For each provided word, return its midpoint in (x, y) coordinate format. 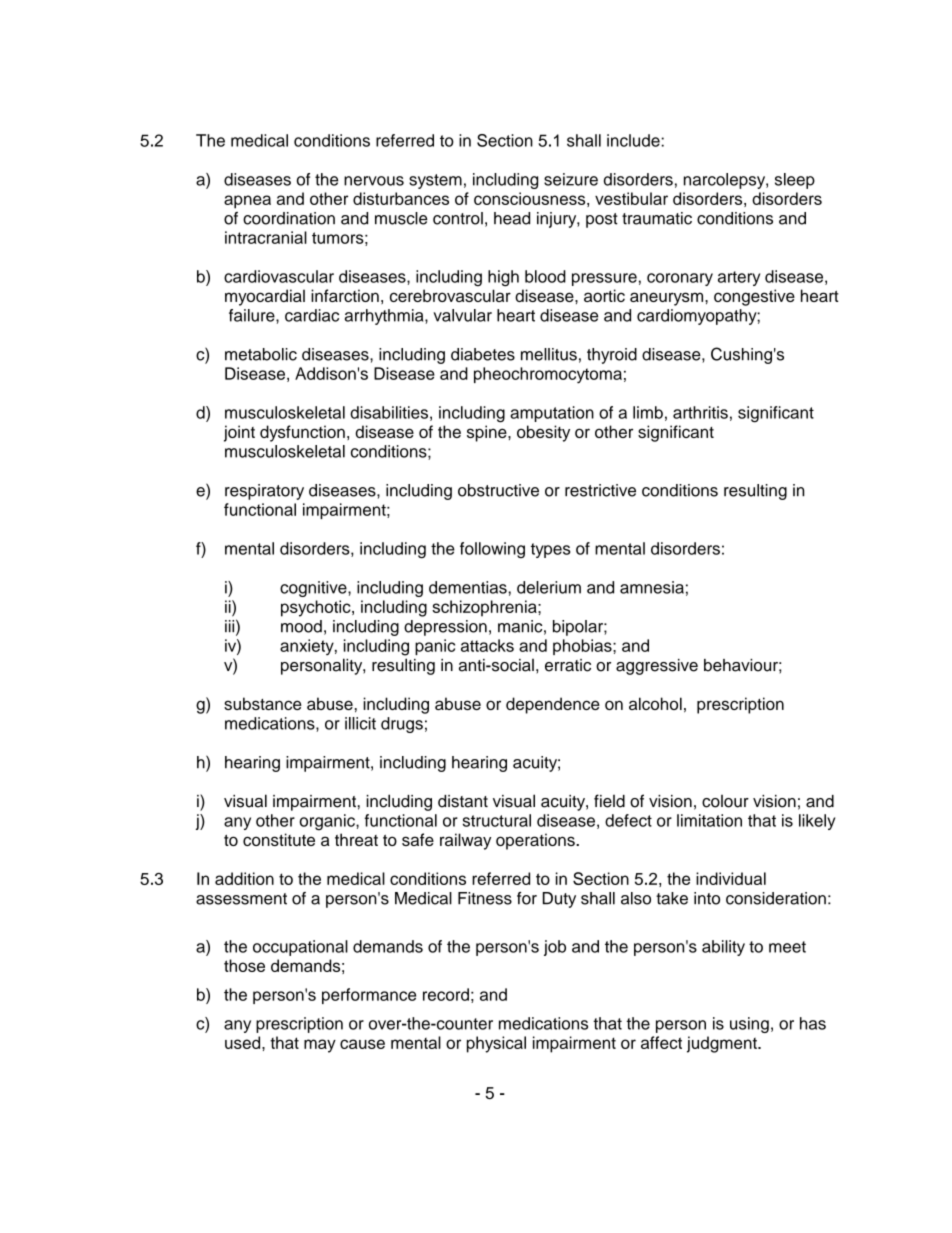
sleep (795, 181)
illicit (360, 723)
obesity (543, 433)
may (320, 1046)
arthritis (700, 412)
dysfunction (302, 433)
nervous (374, 181)
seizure (571, 179)
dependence (553, 705)
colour (725, 801)
